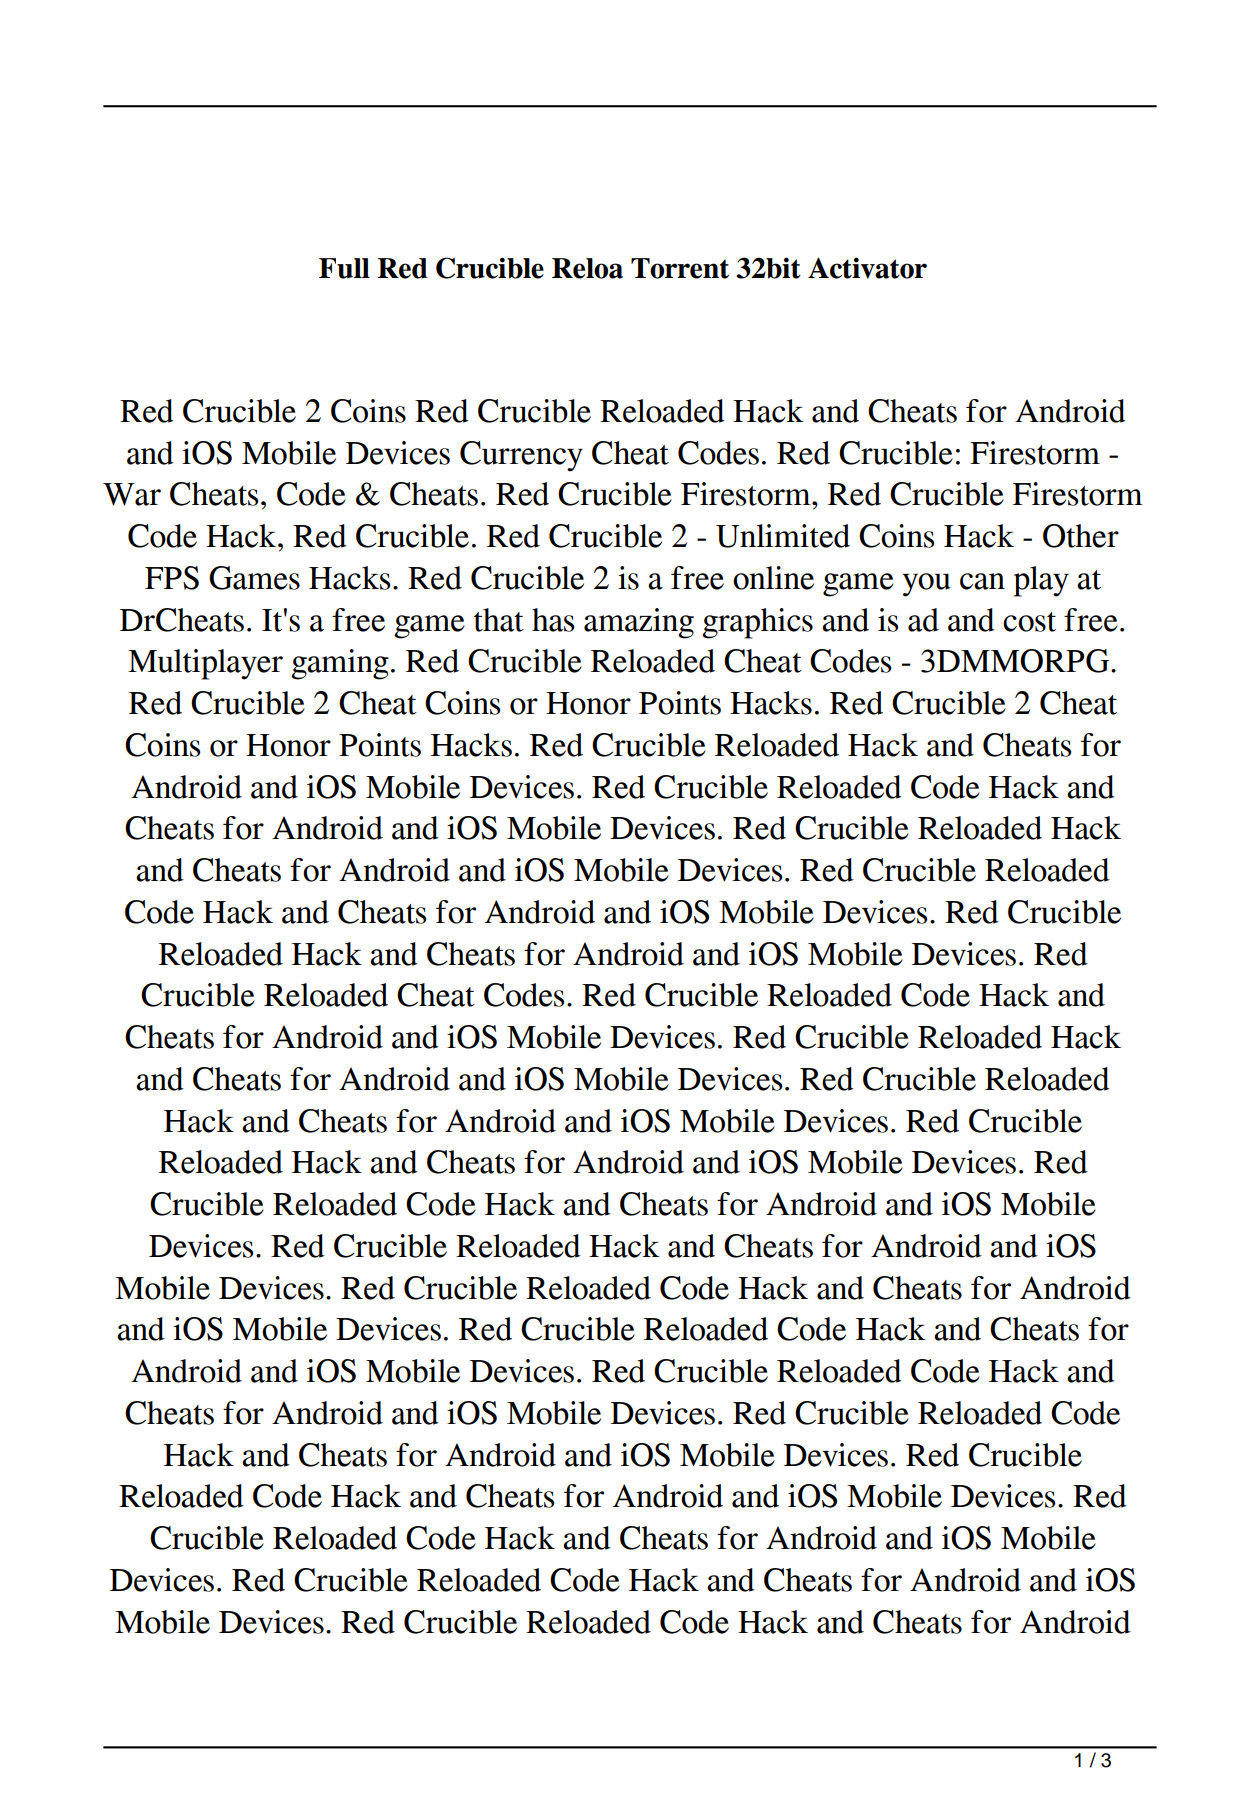  I want to click on FPS, so click(172, 578).
